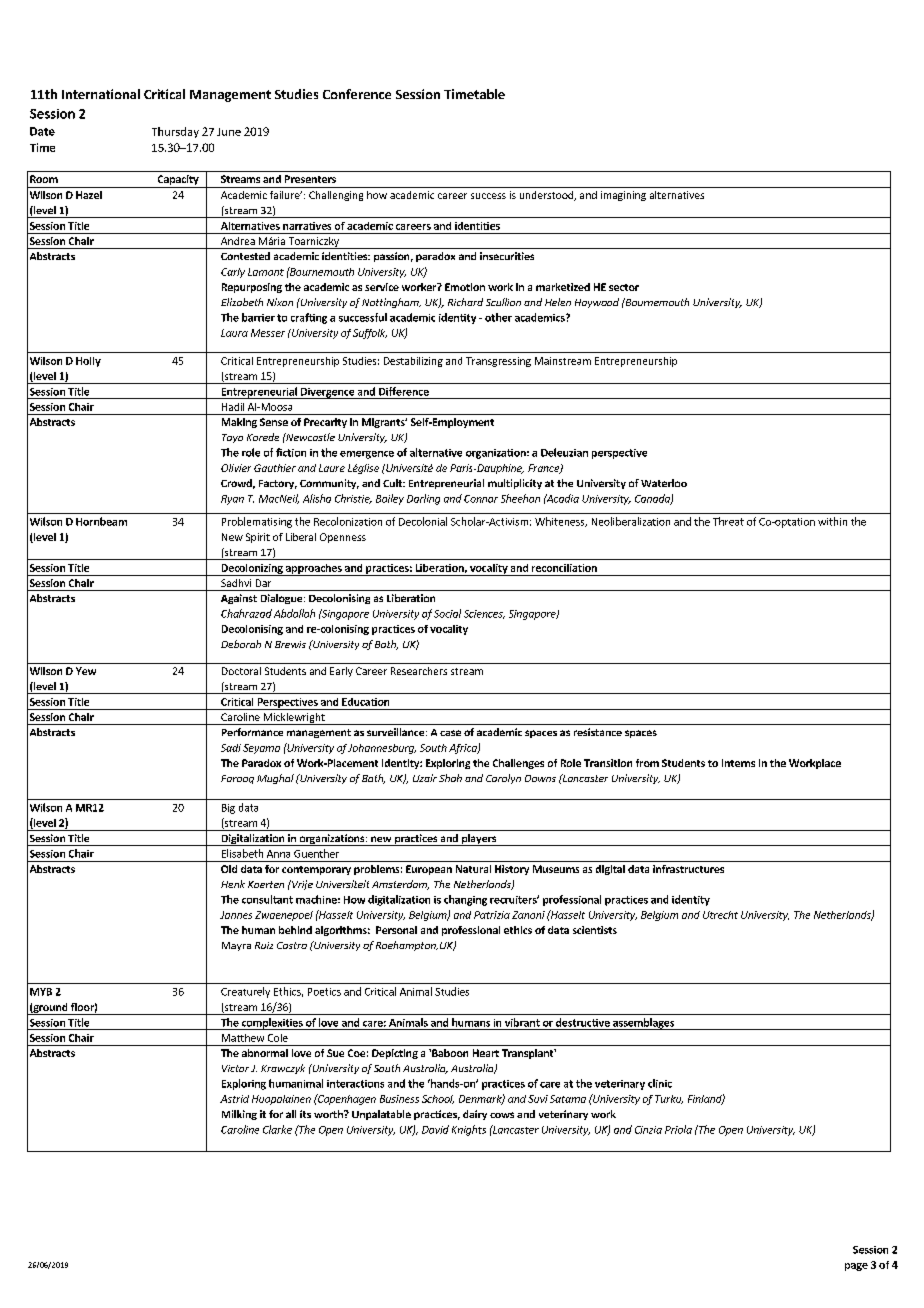  I want to click on Interns, so click(738, 763).
